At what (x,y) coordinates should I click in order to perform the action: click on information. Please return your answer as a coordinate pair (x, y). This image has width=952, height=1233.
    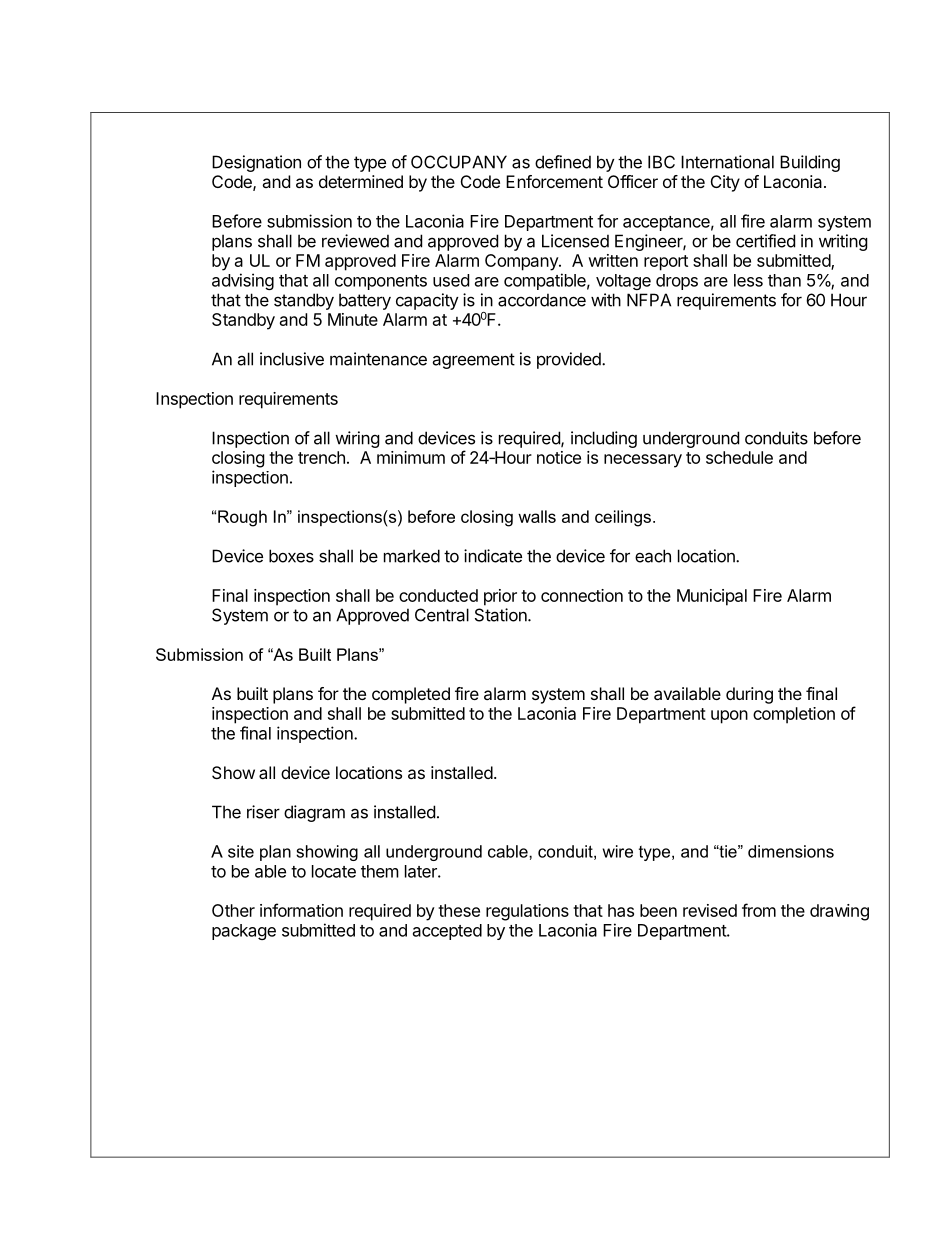
    Looking at the image, I should click on (301, 910).
